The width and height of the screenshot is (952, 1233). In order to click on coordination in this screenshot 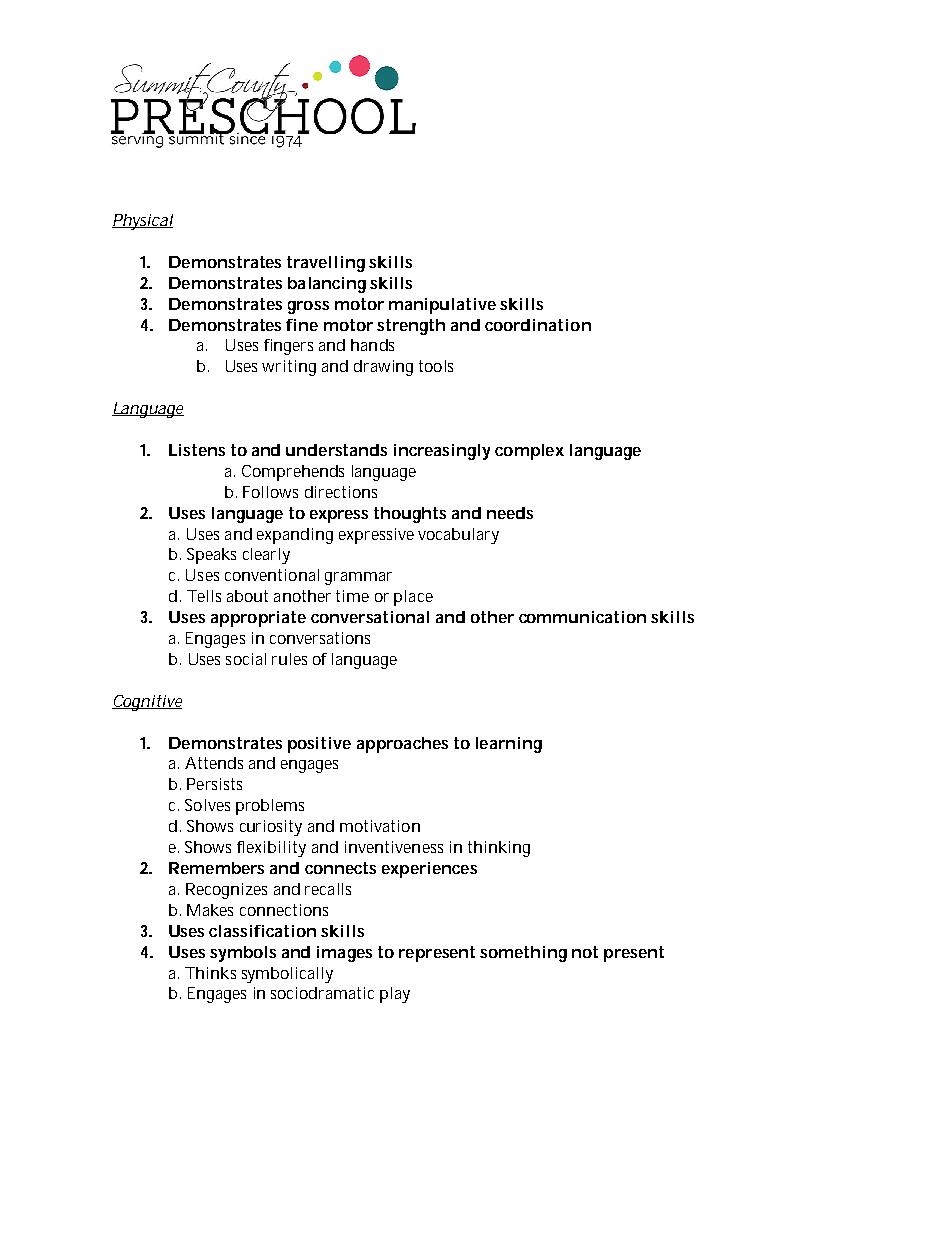, I will do `click(538, 325)`.
